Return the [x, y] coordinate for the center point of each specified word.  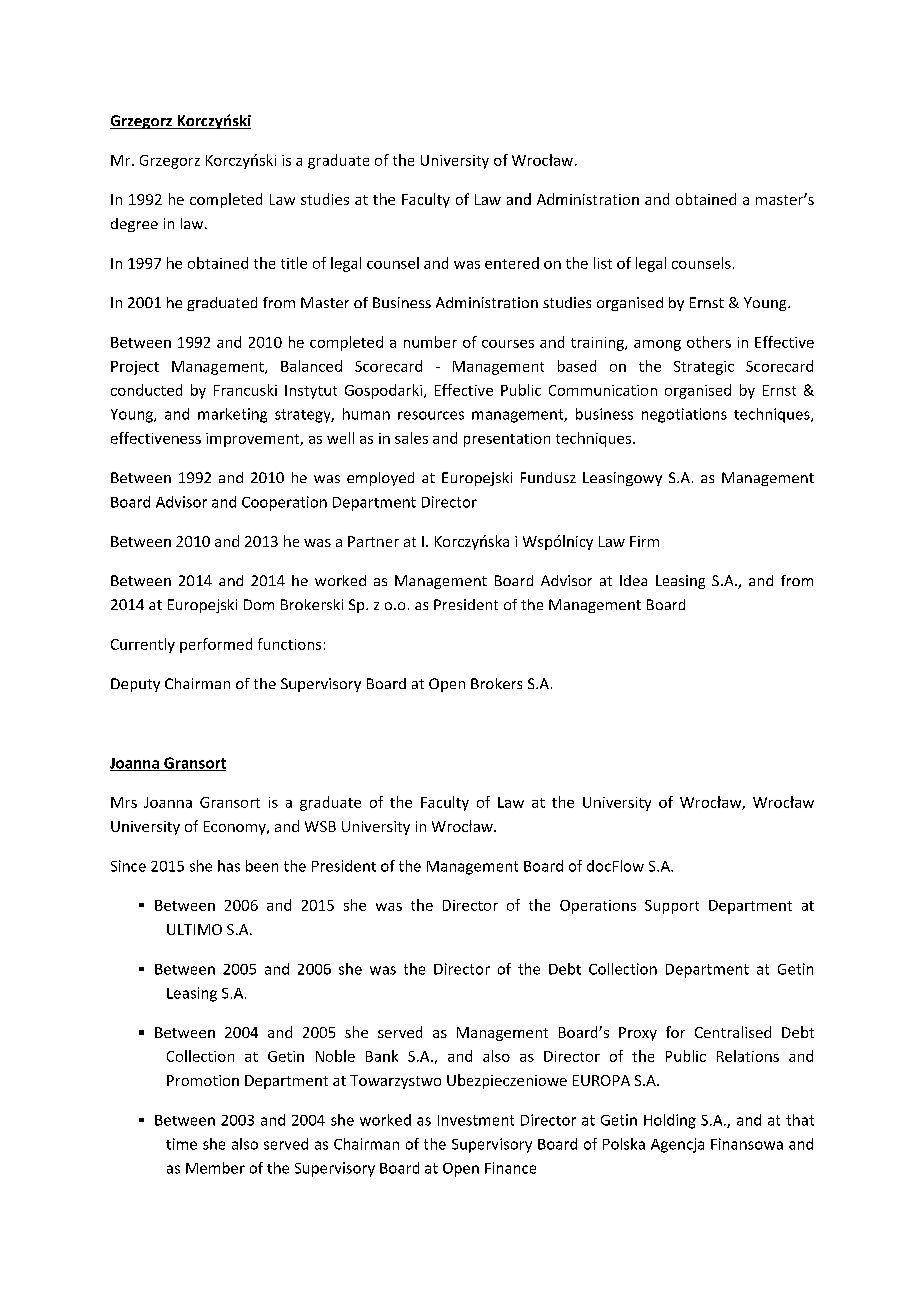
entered [512, 263]
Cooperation [284, 503]
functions [289, 644]
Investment [476, 1120]
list [603, 263]
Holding [670, 1121]
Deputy [135, 685]
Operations [598, 907]
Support [672, 907]
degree [134, 225]
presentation [507, 440]
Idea [633, 580]
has [229, 866]
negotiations [684, 415]
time [181, 1144]
